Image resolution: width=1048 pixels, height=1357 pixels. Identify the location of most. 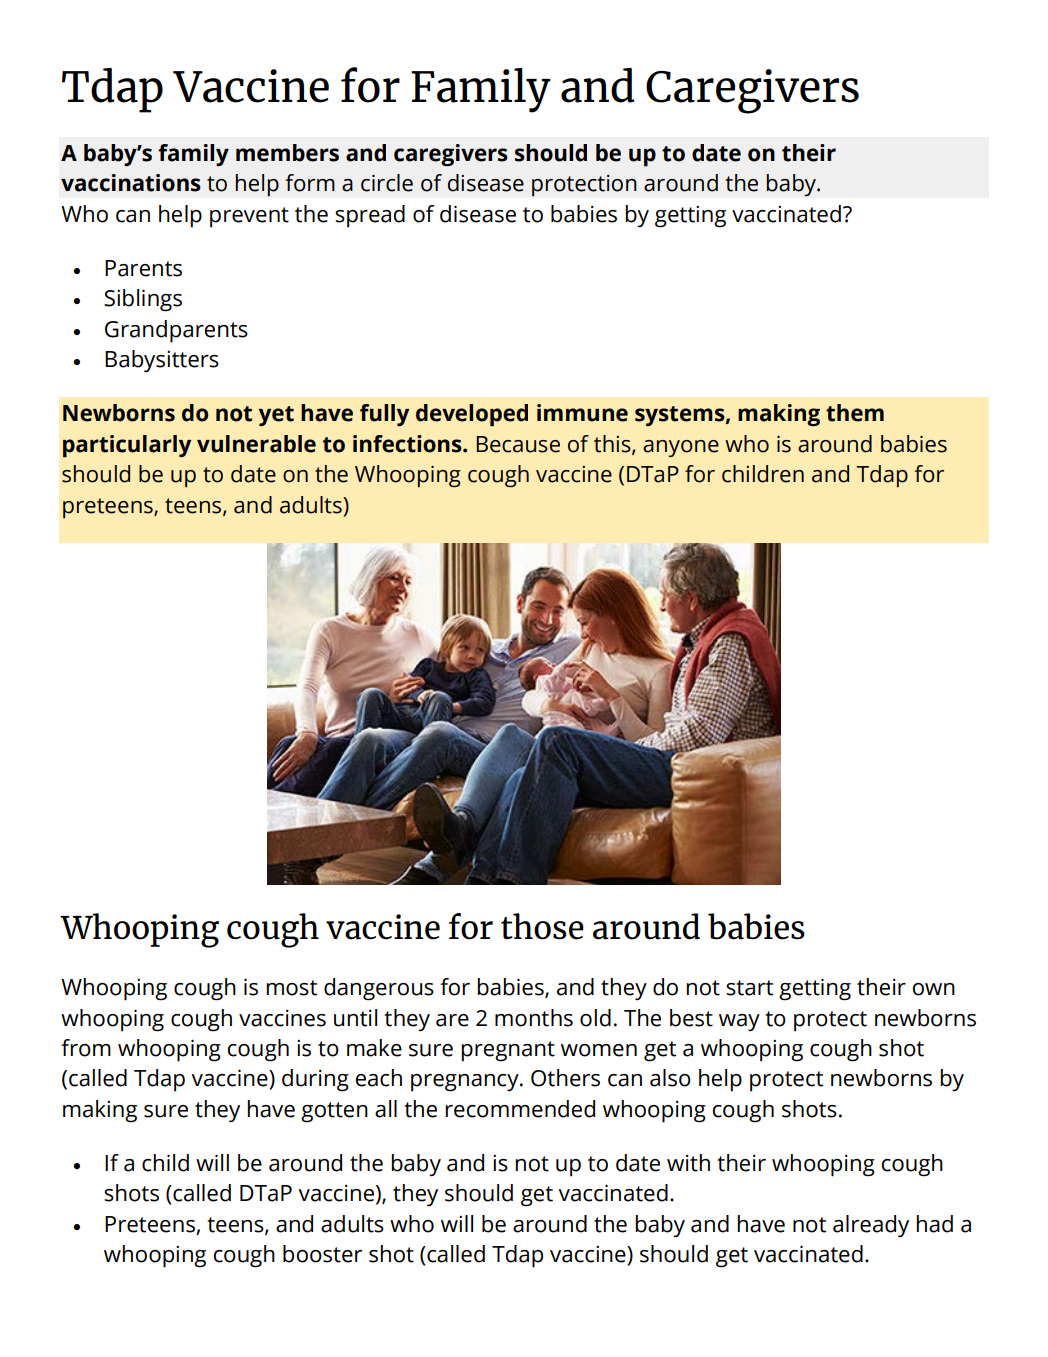
(291, 988).
